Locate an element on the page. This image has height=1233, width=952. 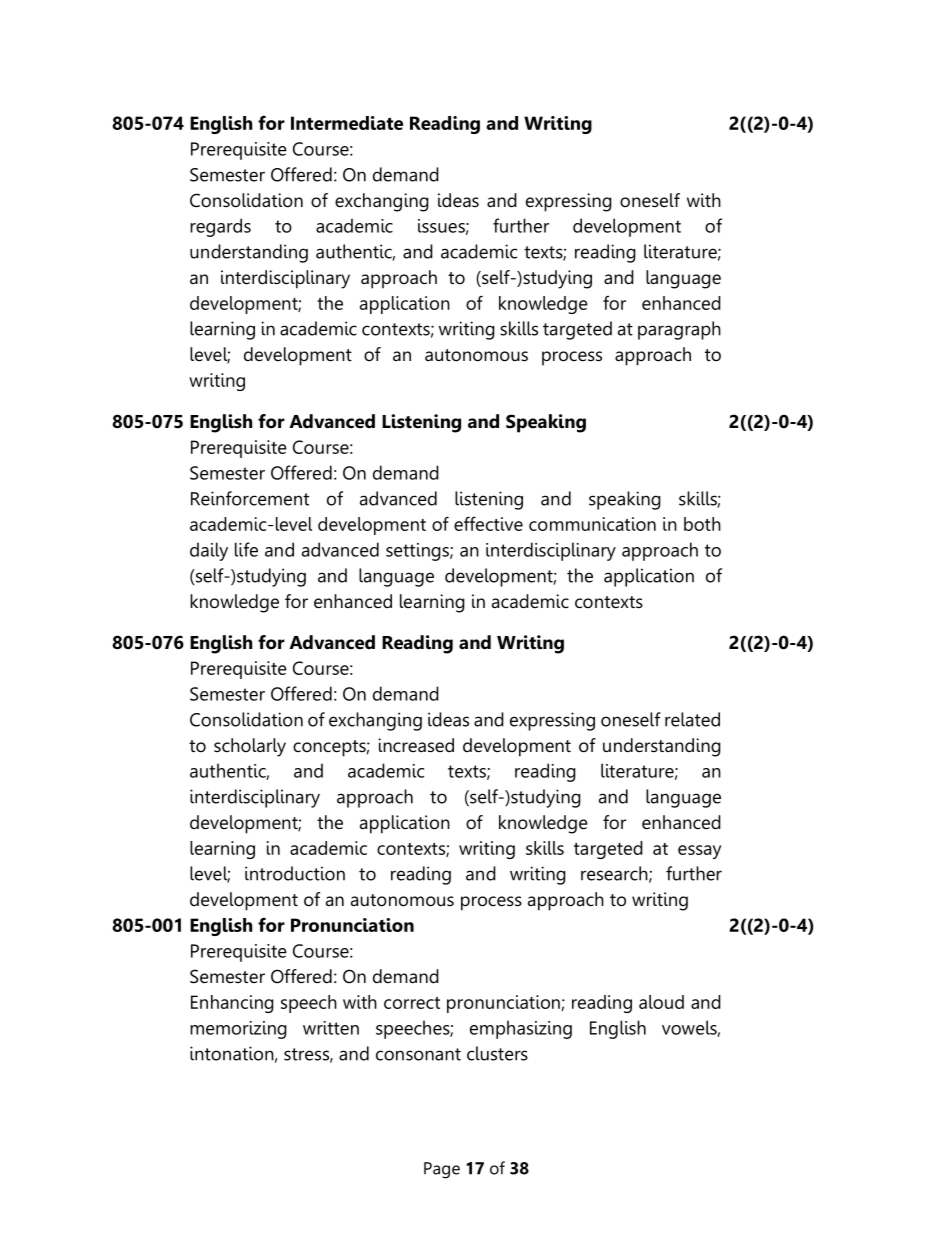
memorizing is located at coordinates (238, 1030).
